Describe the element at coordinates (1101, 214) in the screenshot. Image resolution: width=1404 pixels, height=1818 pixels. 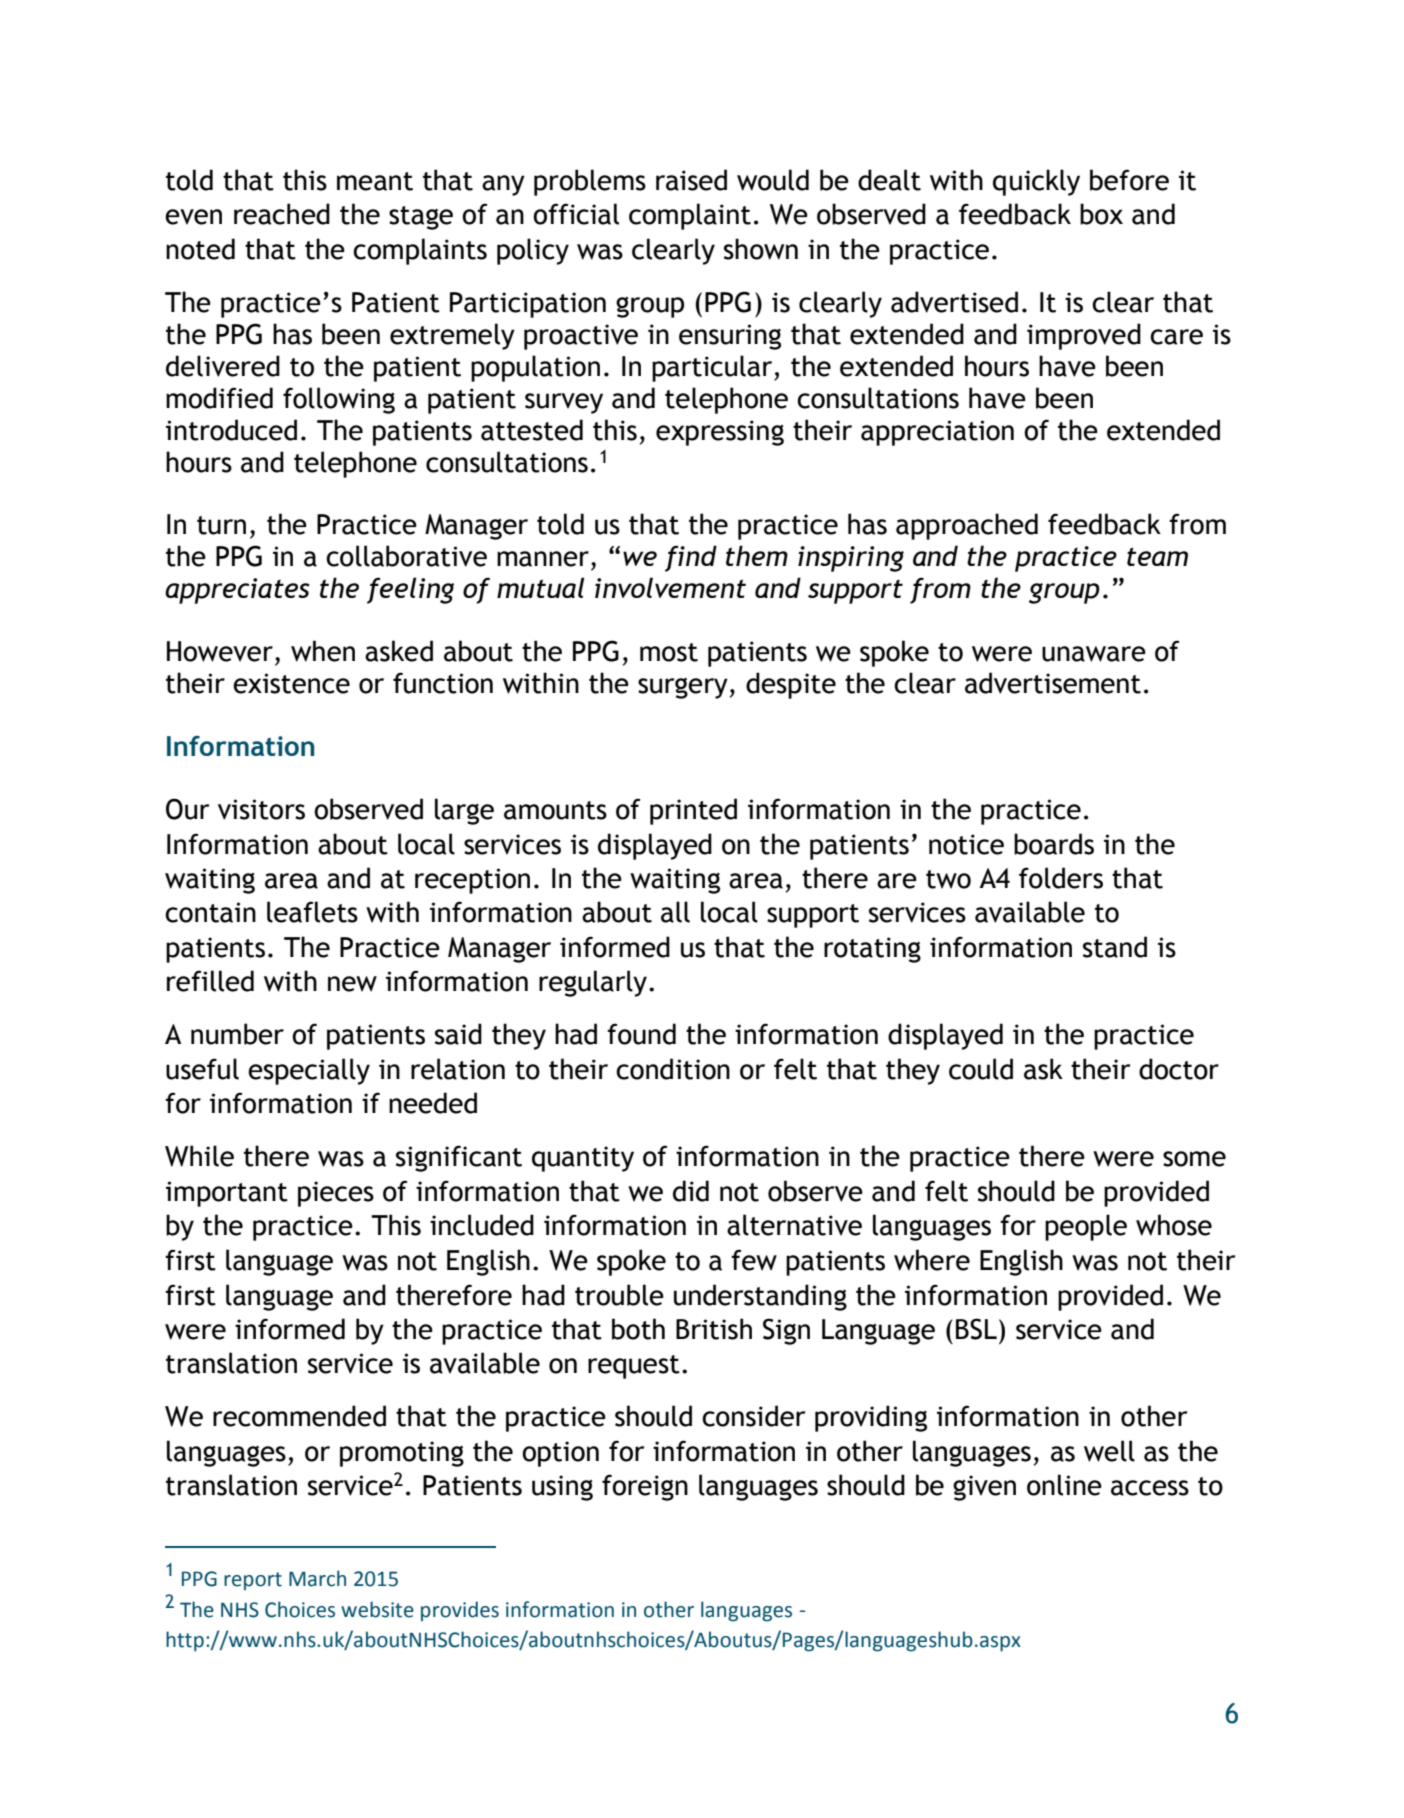
I see `box` at that location.
